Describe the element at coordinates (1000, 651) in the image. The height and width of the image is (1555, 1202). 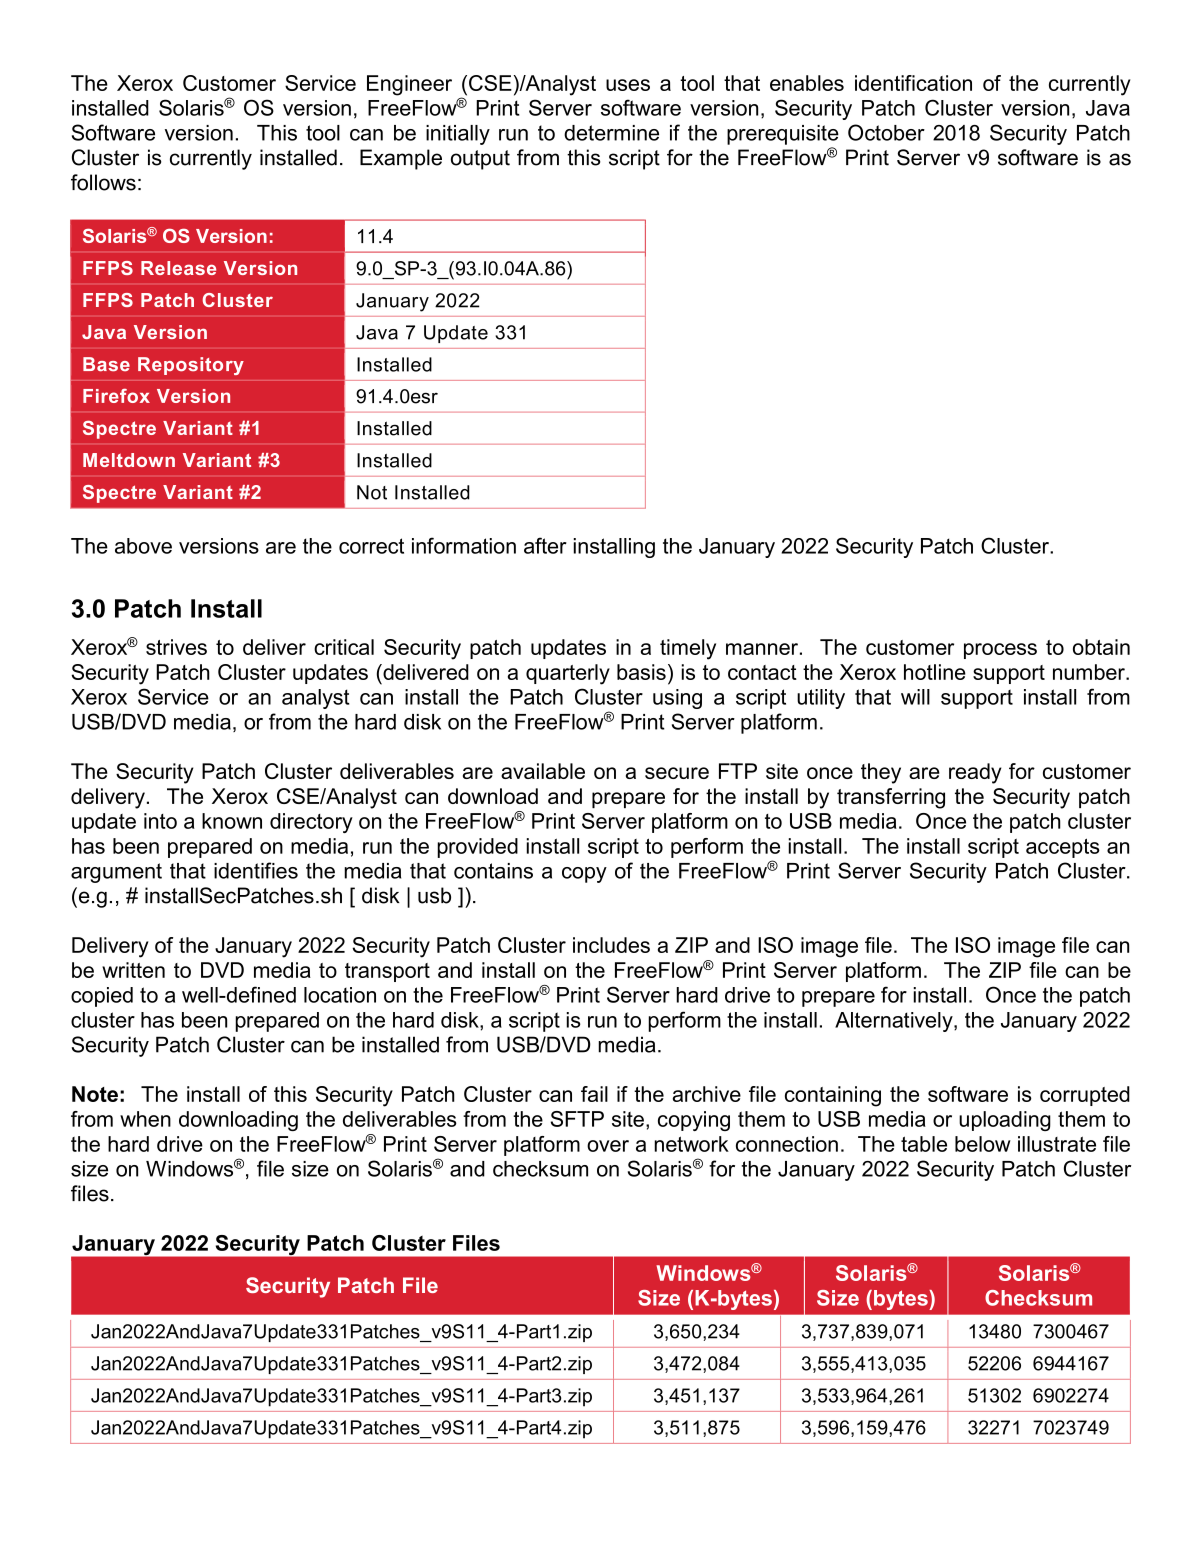
I see `process` at that location.
